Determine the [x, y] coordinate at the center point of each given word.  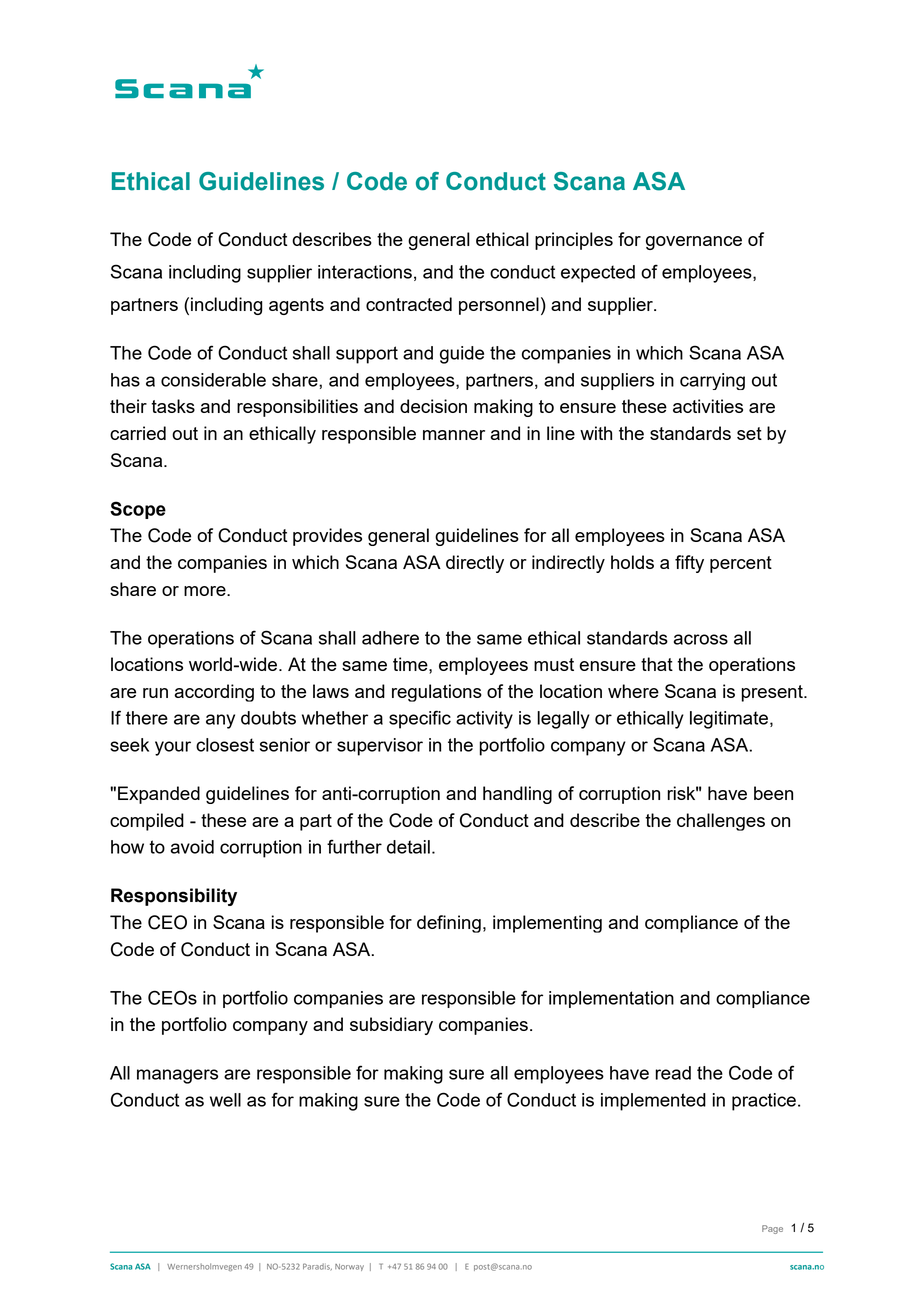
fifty [689, 564]
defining [449, 924]
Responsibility [174, 897]
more [206, 591]
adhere [390, 638]
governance [694, 243]
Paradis [317, 1266]
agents [296, 306]
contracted [409, 304]
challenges [721, 822]
